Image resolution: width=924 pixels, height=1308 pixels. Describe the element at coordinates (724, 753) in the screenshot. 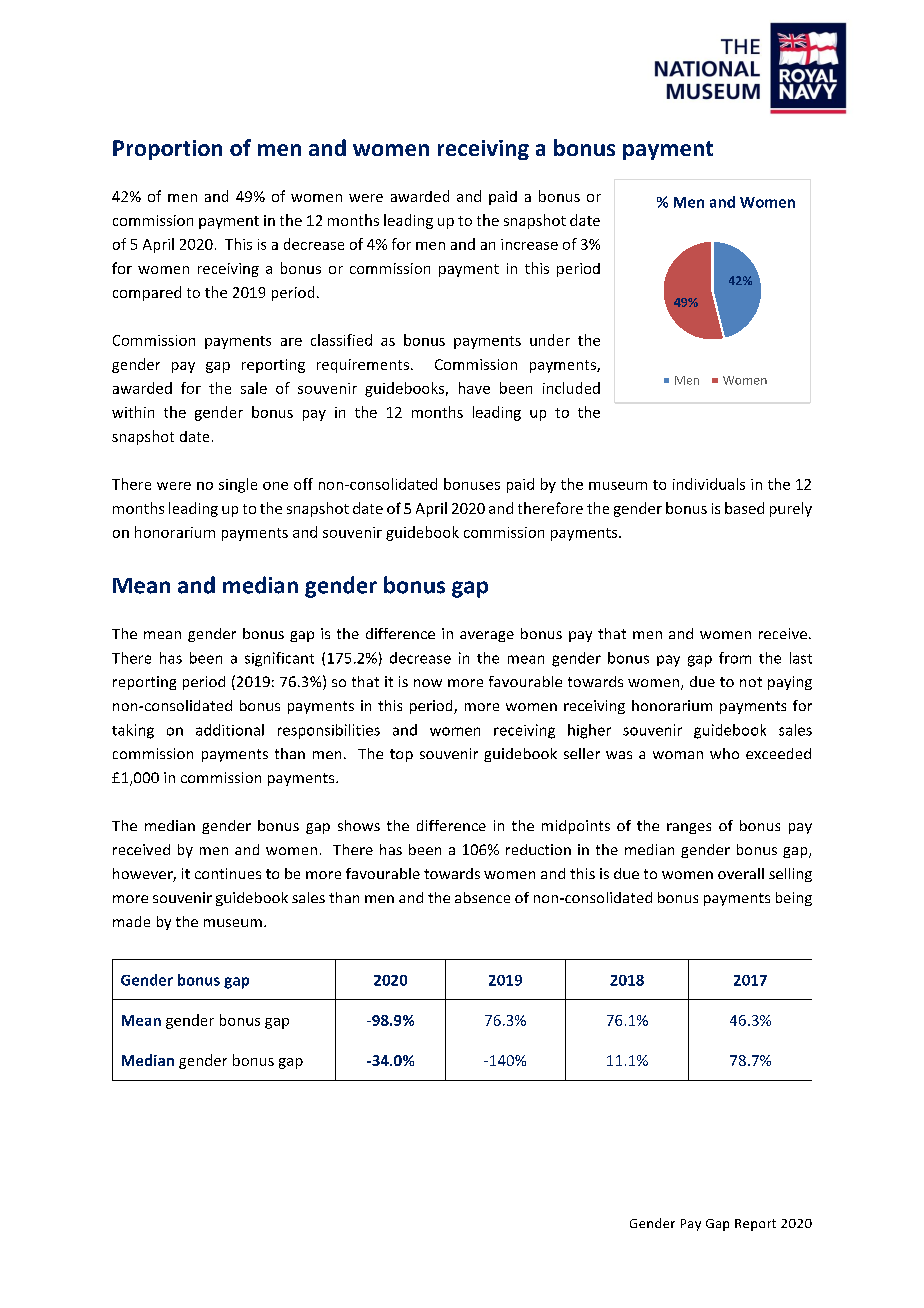

I see `who` at that location.
